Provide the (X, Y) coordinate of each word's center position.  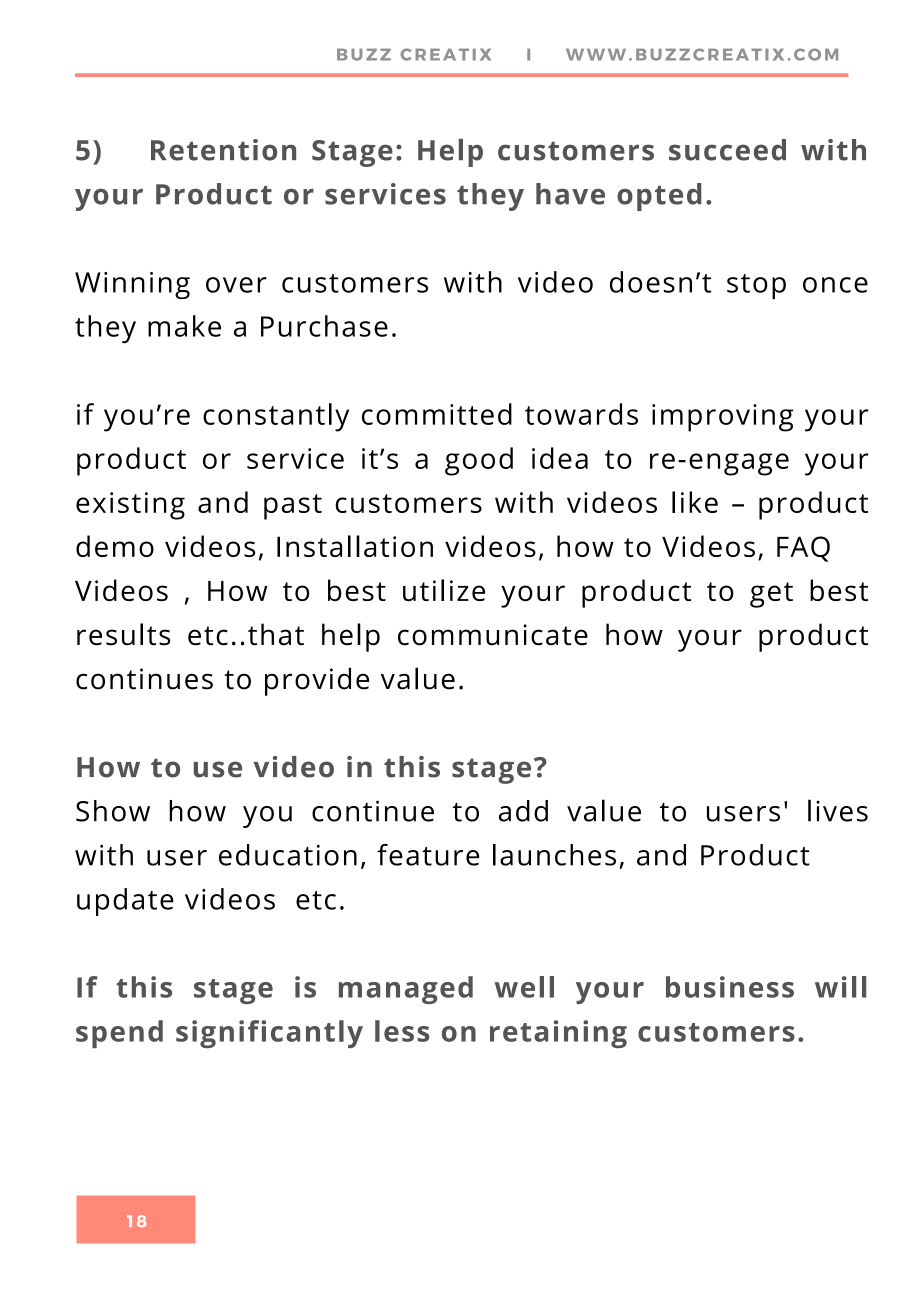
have (570, 194)
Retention (223, 150)
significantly (269, 1034)
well (524, 987)
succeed (727, 150)
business (730, 987)
